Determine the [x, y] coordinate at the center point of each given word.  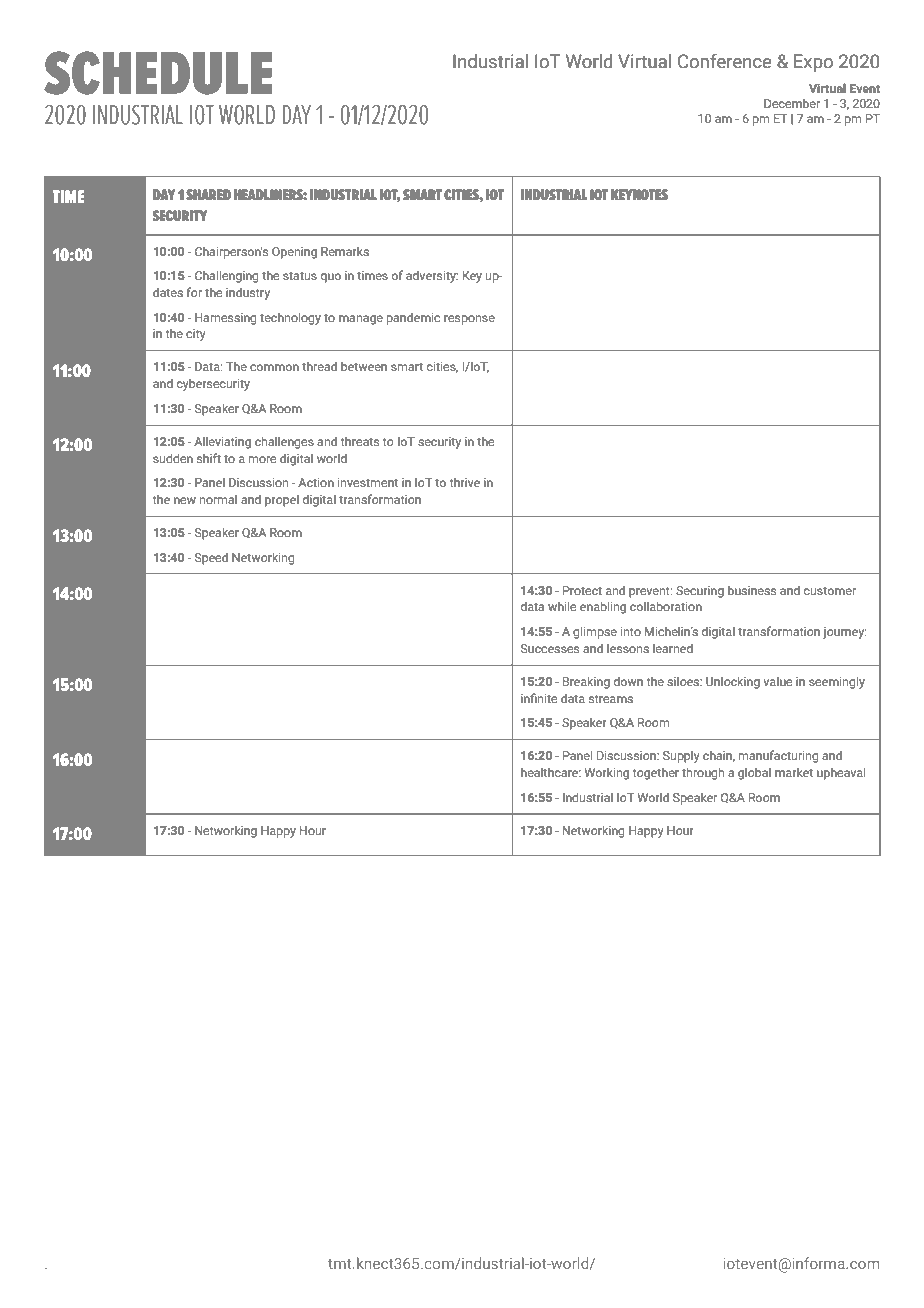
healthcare [551, 772]
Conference [725, 61]
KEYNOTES [639, 195]
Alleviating [222, 442]
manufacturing [778, 756]
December [792, 103]
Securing [700, 592]
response [469, 320]
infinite [539, 698]
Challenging [226, 276]
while [562, 606]
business [752, 590]
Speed [211, 558]
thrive [465, 482]
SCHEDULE [158, 73]
